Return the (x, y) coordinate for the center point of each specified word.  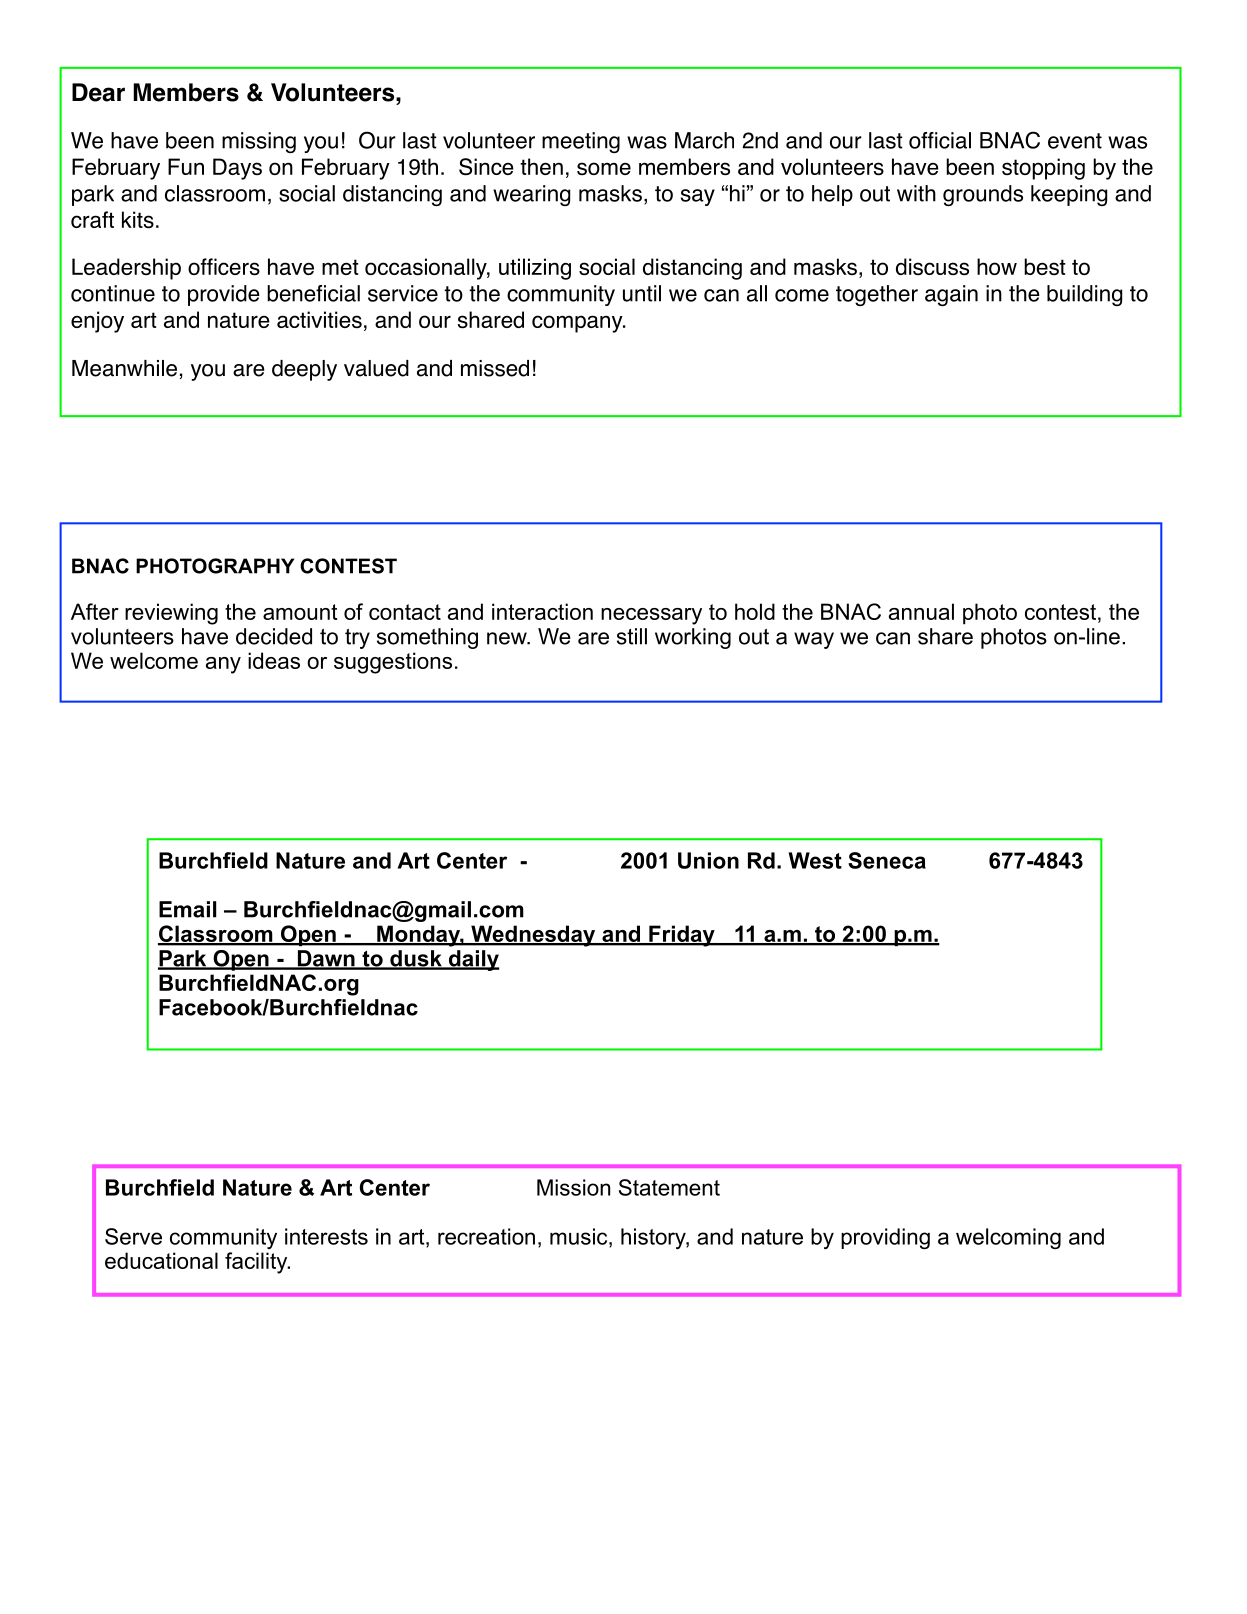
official (940, 140)
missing (259, 142)
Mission (573, 1187)
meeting (581, 142)
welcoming (1008, 1238)
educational (161, 1260)
